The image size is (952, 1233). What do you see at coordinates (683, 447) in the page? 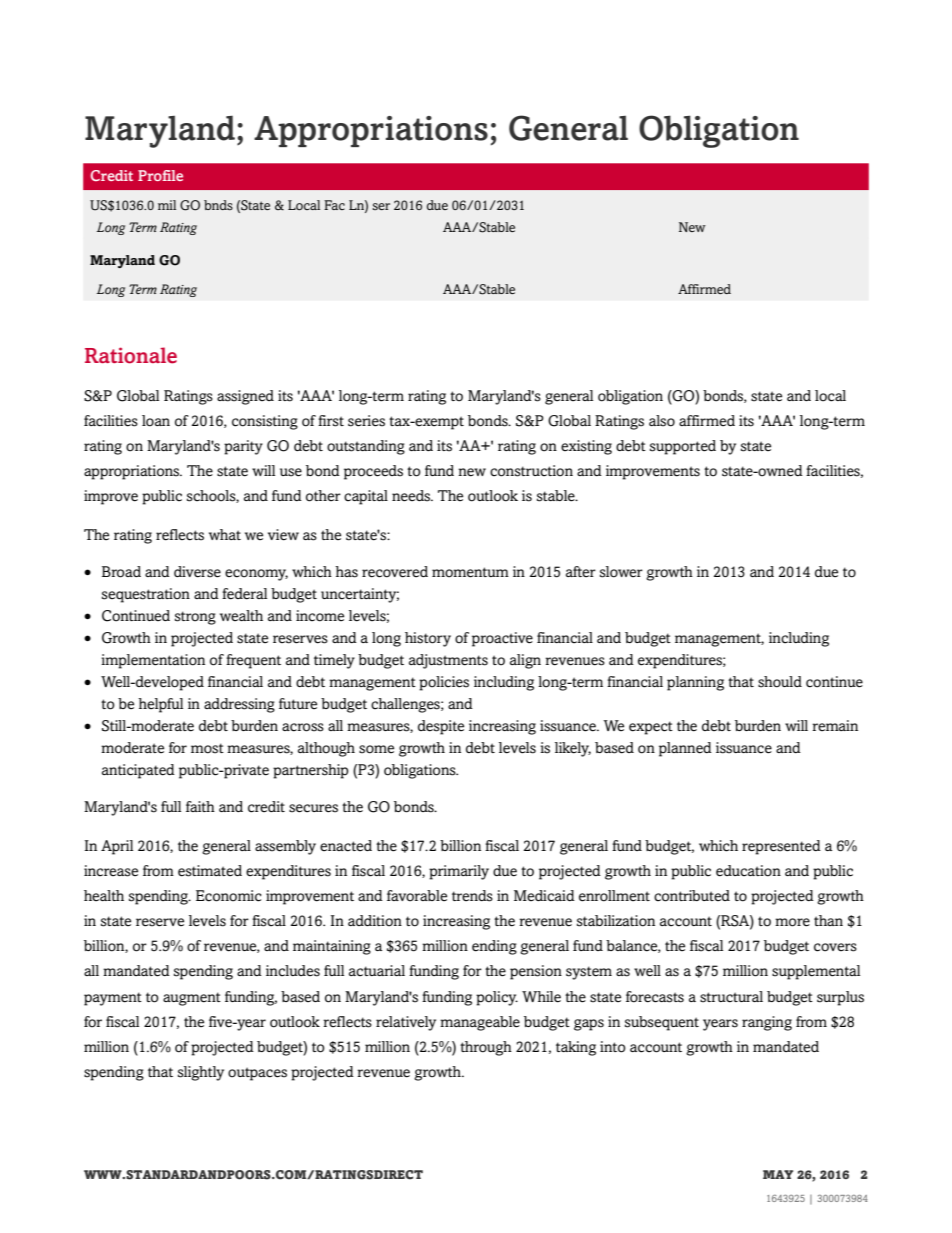
I see `supported` at bounding box center [683, 447].
